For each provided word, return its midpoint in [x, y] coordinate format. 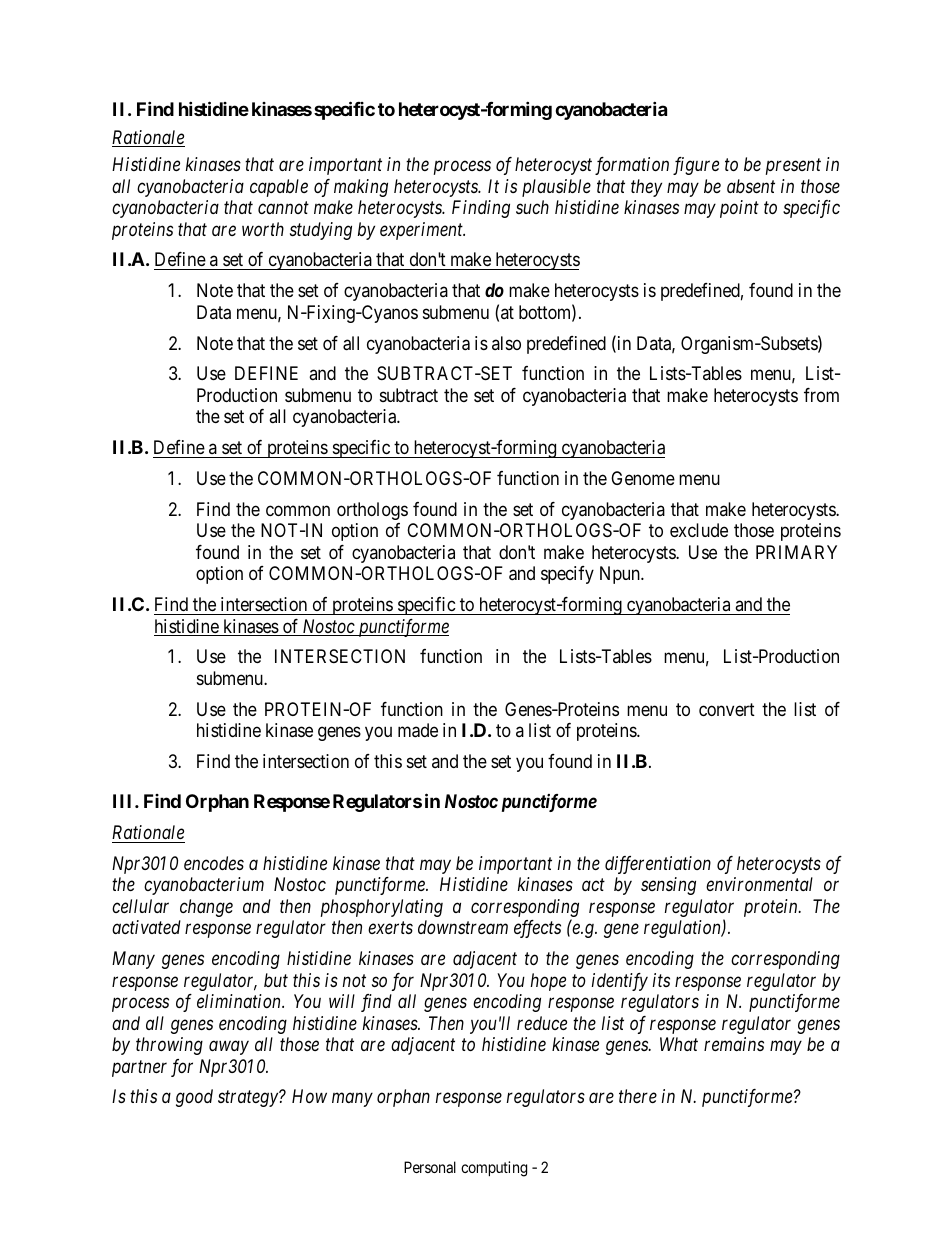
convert [727, 709]
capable [279, 188]
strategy [249, 1099]
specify [567, 575]
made [418, 730]
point [739, 209]
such [532, 207]
